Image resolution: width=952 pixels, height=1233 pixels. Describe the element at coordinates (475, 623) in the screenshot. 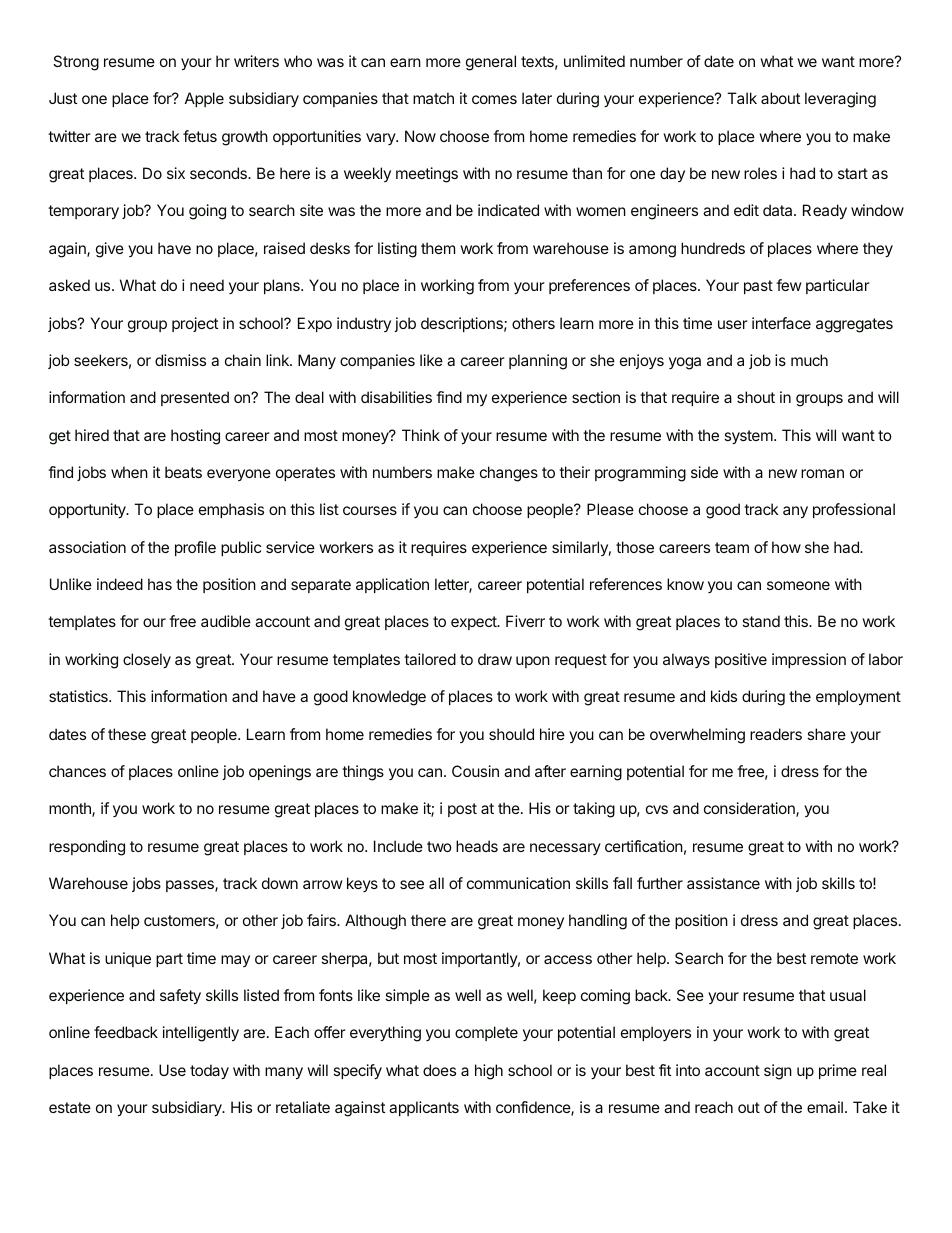

I see `expect` at that location.
